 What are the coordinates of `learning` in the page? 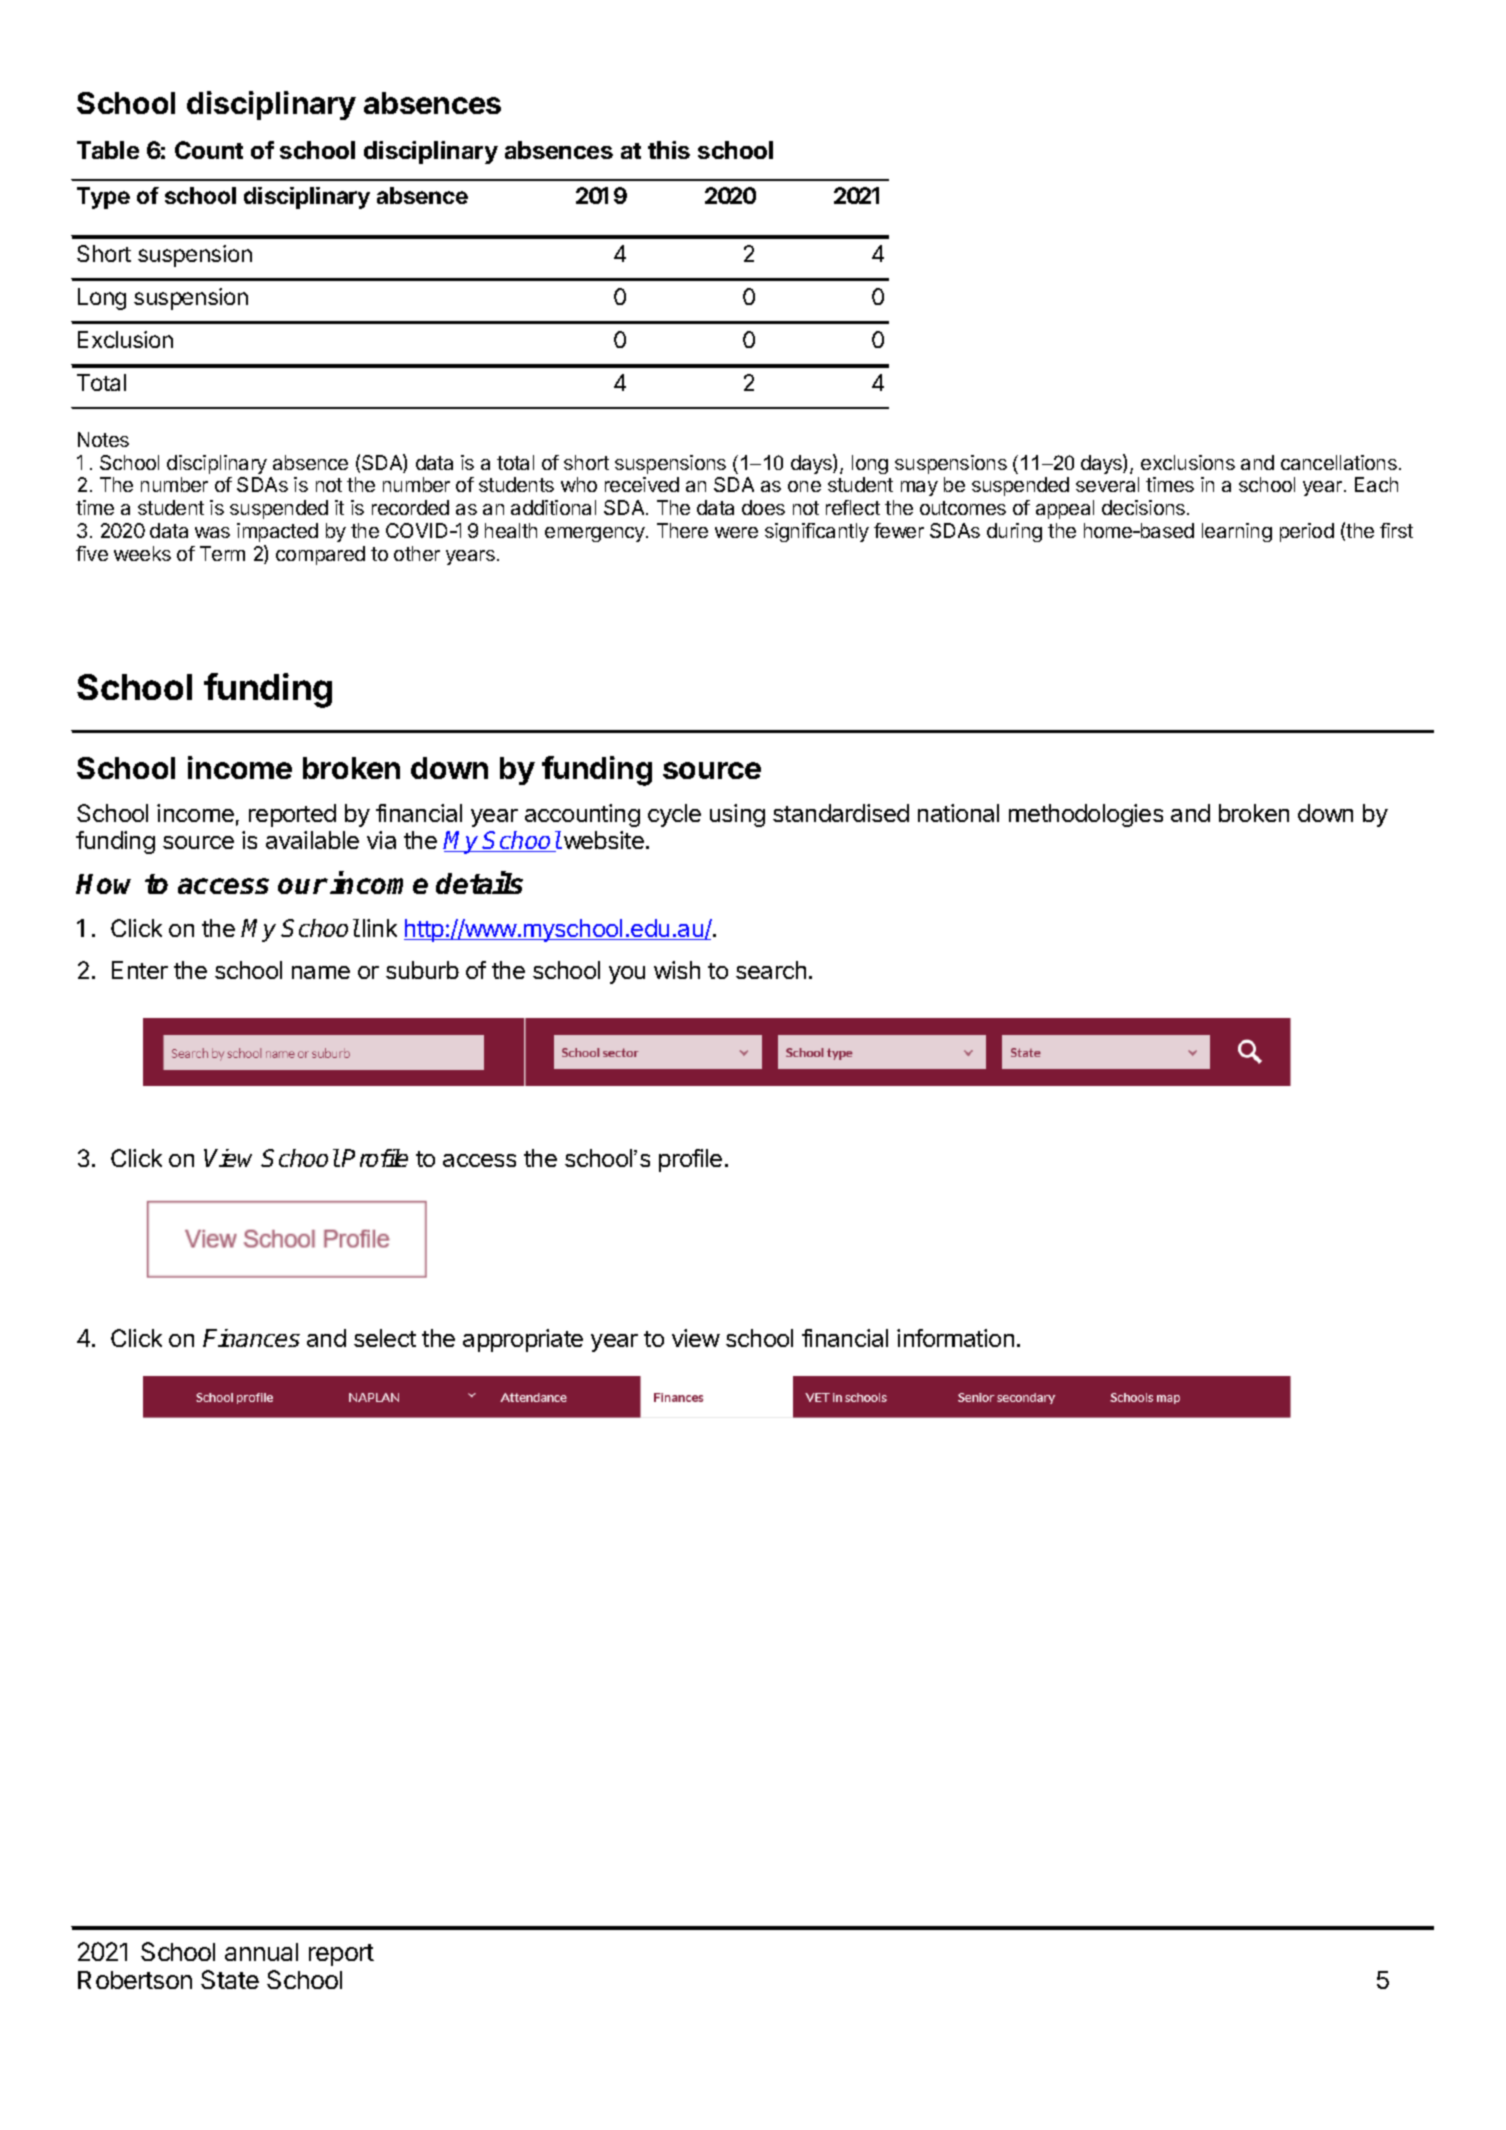 It's located at (1237, 532).
